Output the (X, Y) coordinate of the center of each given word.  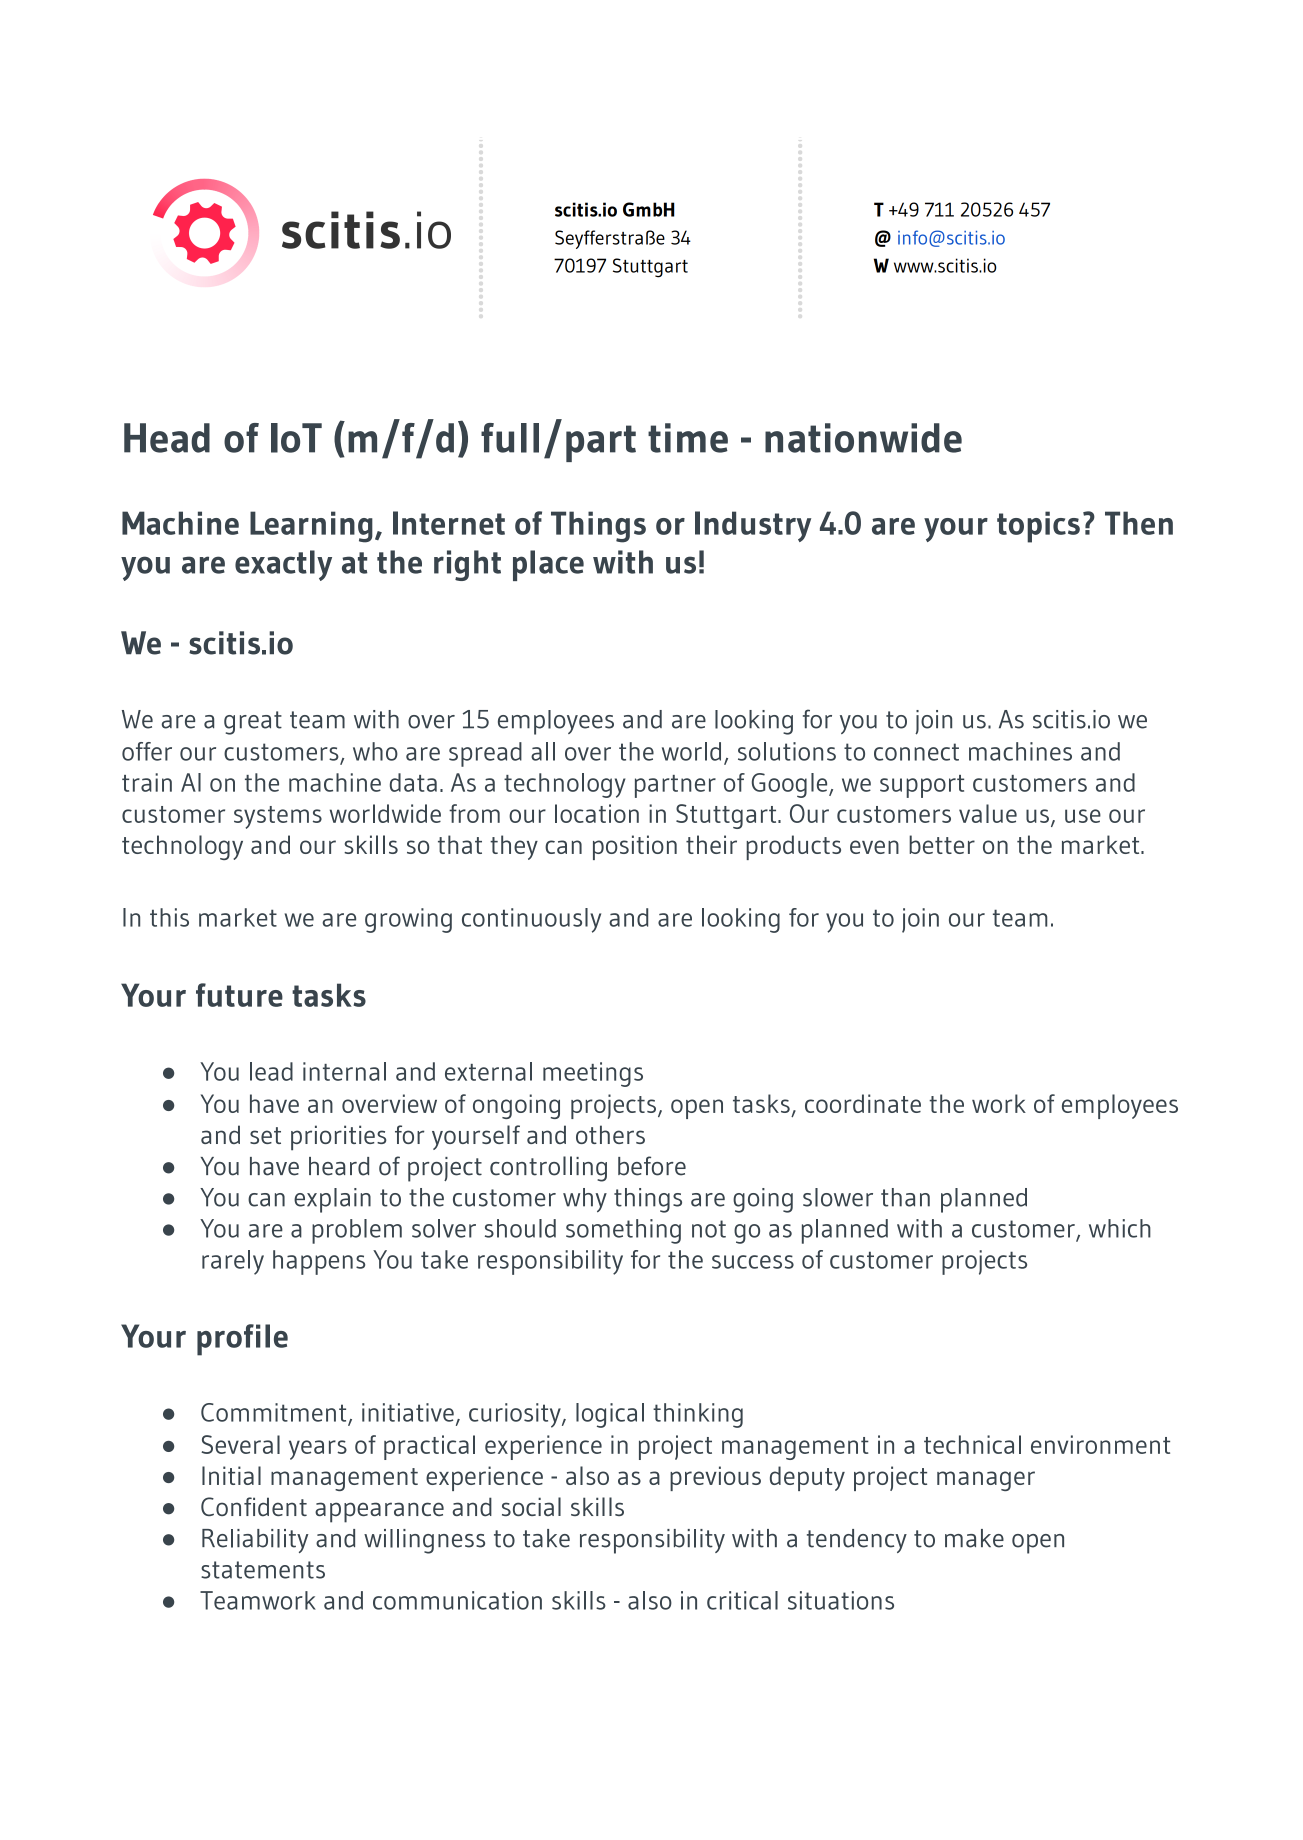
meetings (593, 1074)
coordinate (863, 1103)
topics (1038, 527)
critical (742, 1600)
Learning (311, 527)
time (688, 438)
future (239, 995)
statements (263, 1570)
